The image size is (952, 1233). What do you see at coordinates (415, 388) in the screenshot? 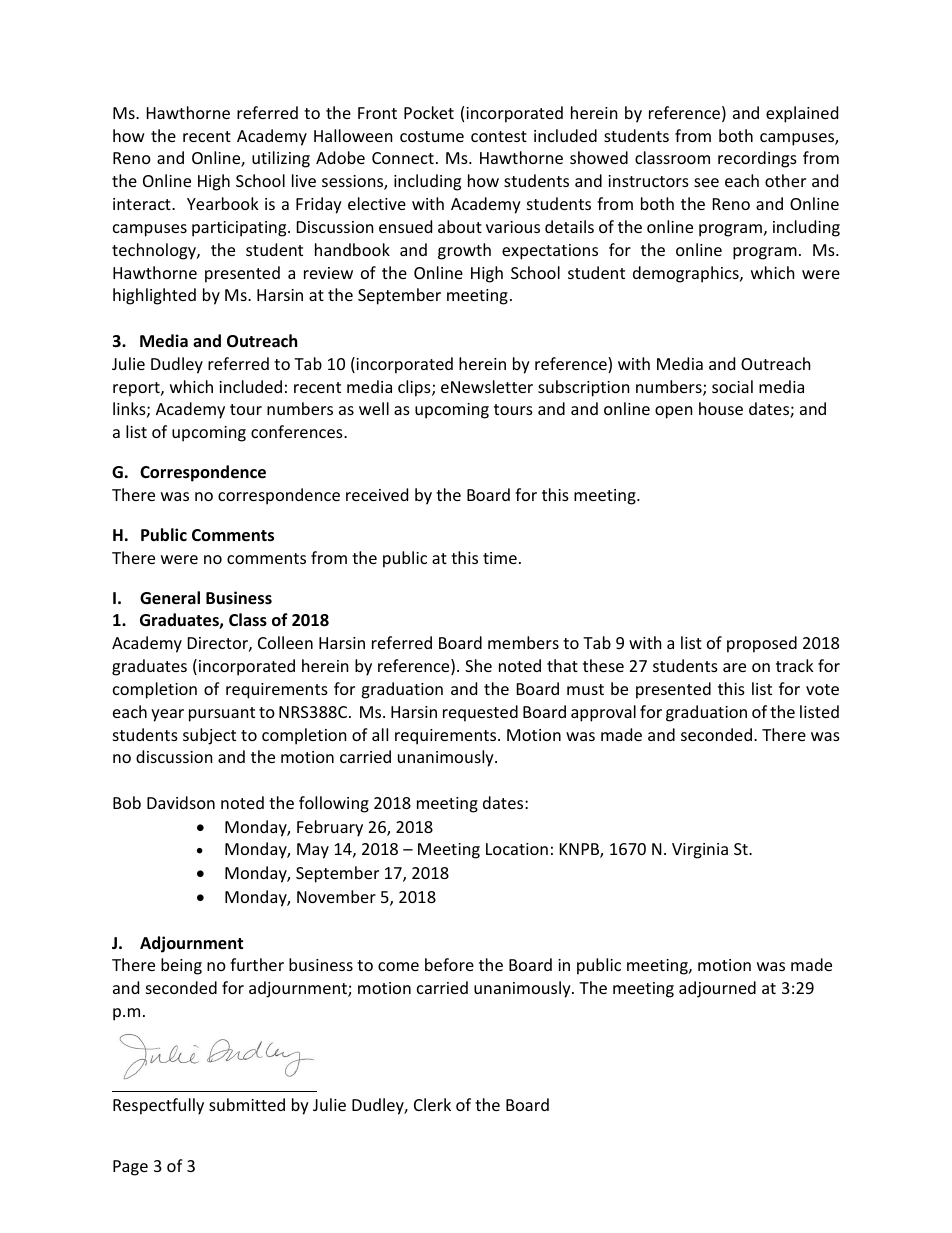
I see `clips` at bounding box center [415, 388].
